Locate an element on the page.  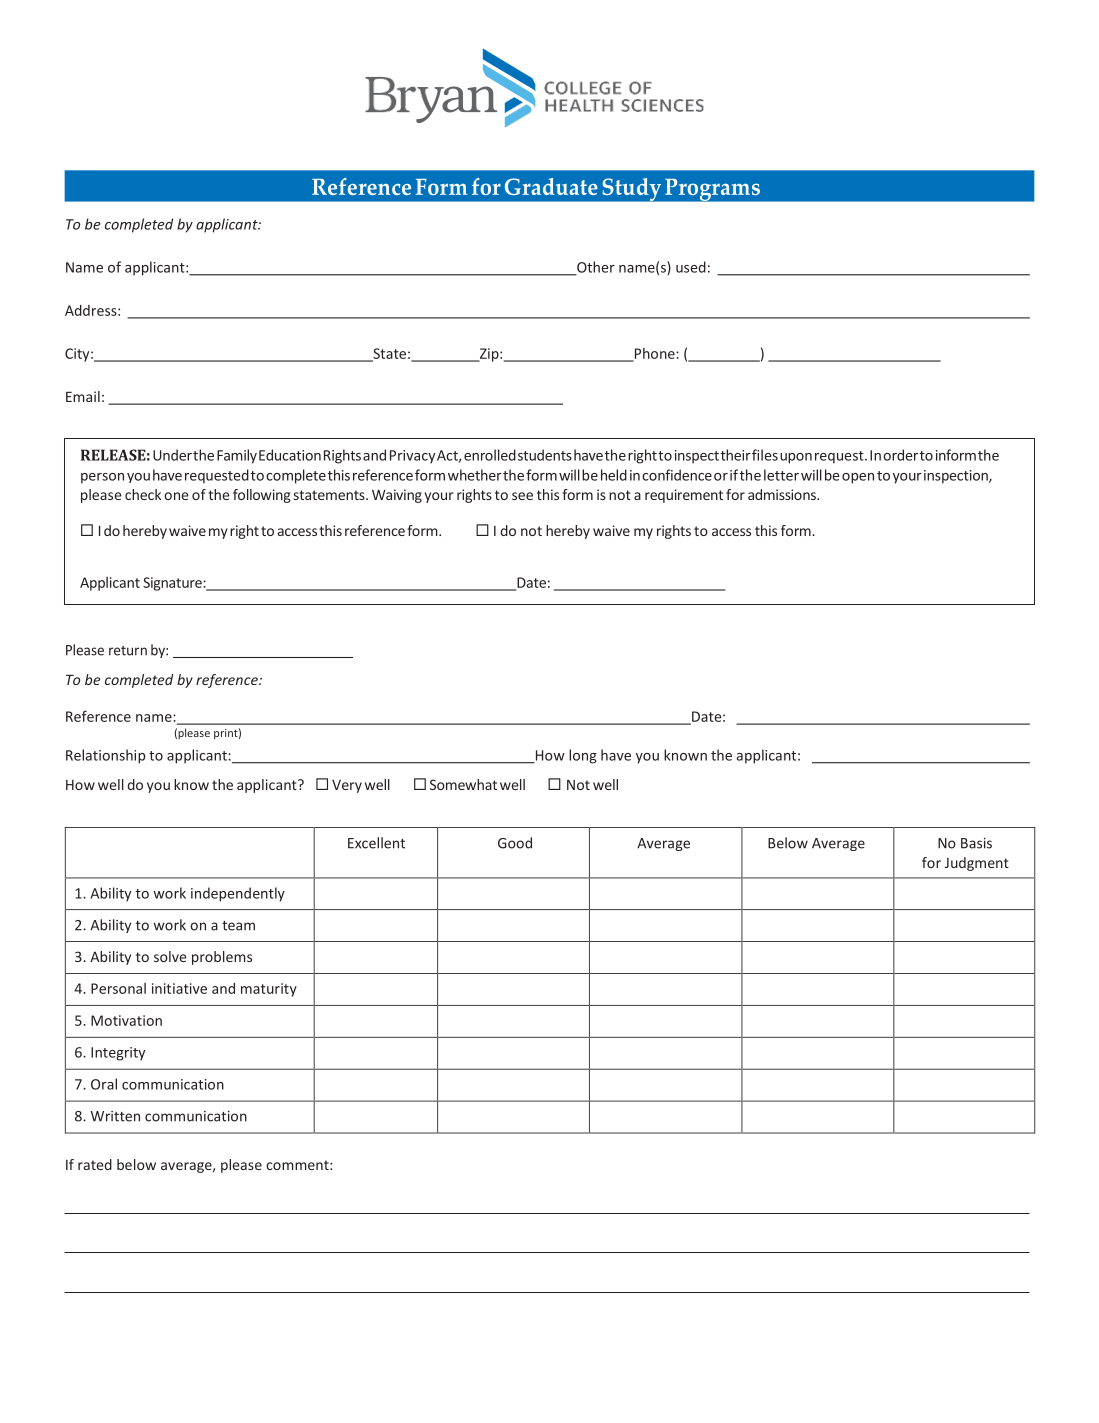
Judgment is located at coordinates (977, 864).
